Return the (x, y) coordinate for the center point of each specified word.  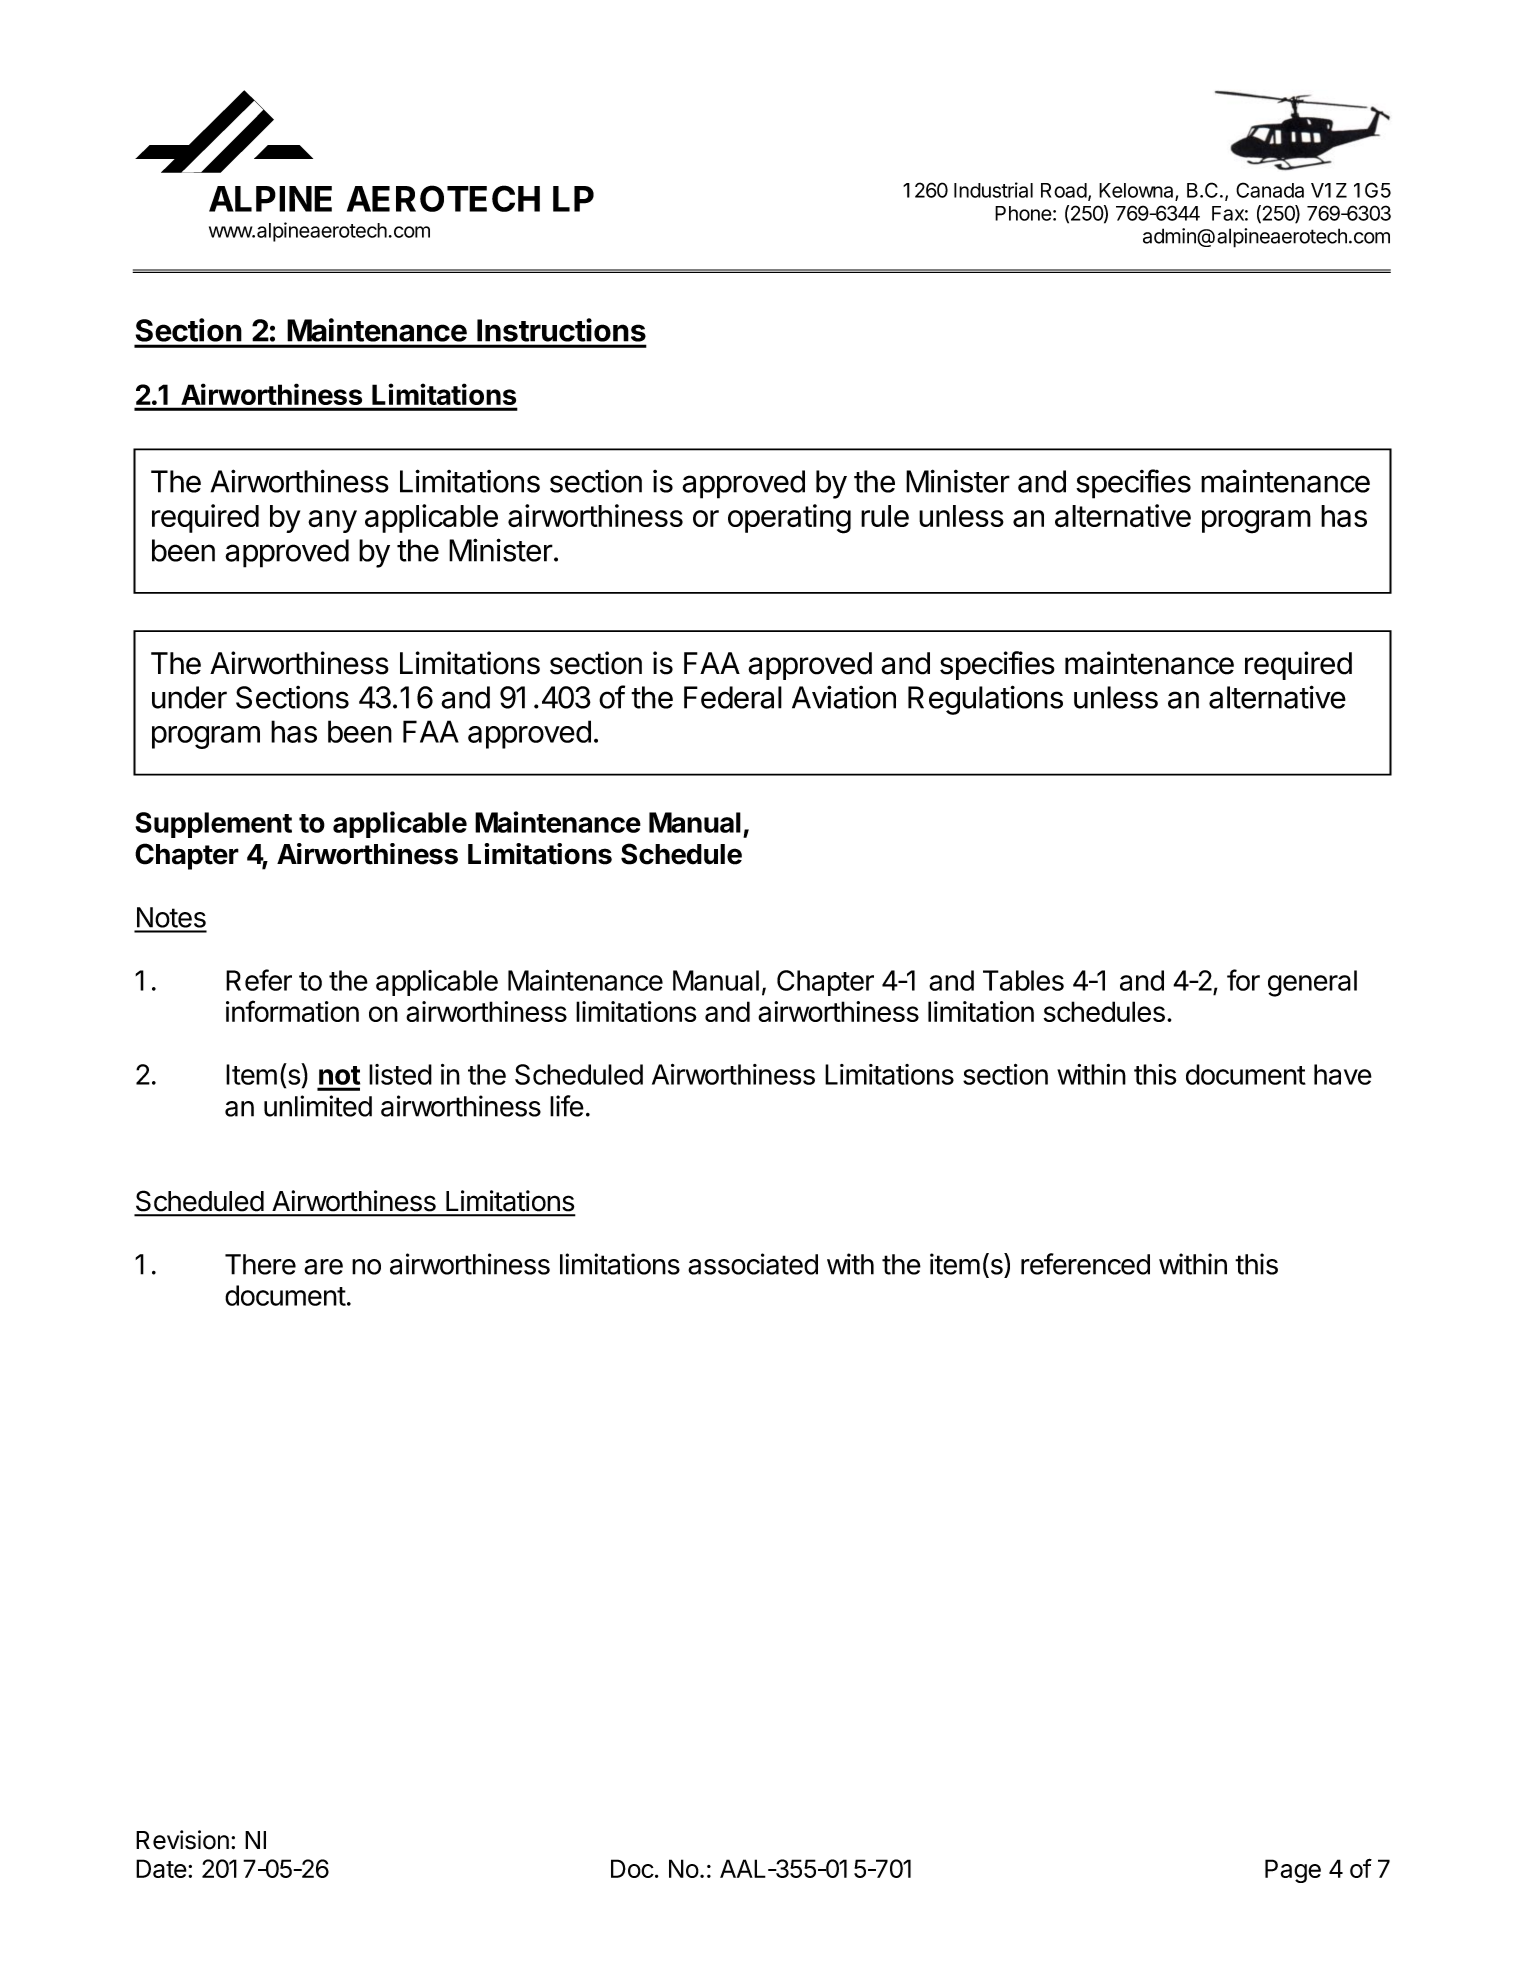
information (292, 1011)
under (189, 697)
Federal (733, 697)
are (323, 1267)
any (332, 521)
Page (1293, 1871)
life (567, 1106)
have (1343, 1074)
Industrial (993, 190)
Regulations (985, 700)
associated (753, 1264)
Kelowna (1137, 191)
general (1312, 983)
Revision (182, 1840)
